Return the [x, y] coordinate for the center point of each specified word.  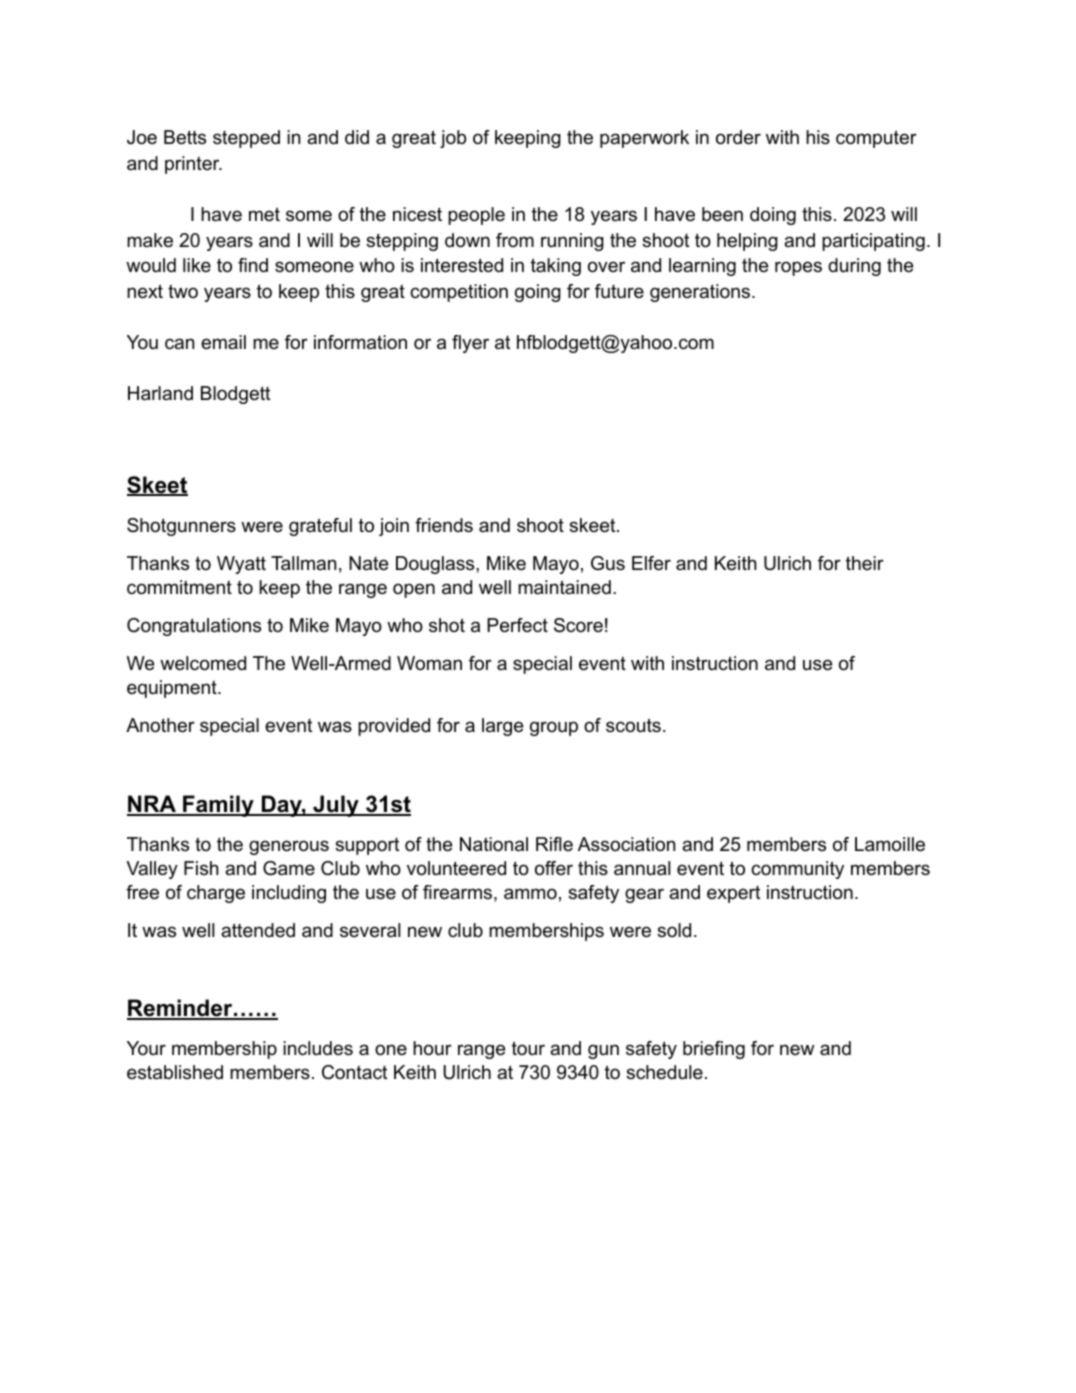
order [738, 137]
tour [528, 1048]
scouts [633, 725]
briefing [714, 1050]
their [865, 563]
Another [160, 725]
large [502, 727]
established [175, 1072]
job [453, 139]
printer [193, 165]
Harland [160, 393]
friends [444, 525]
